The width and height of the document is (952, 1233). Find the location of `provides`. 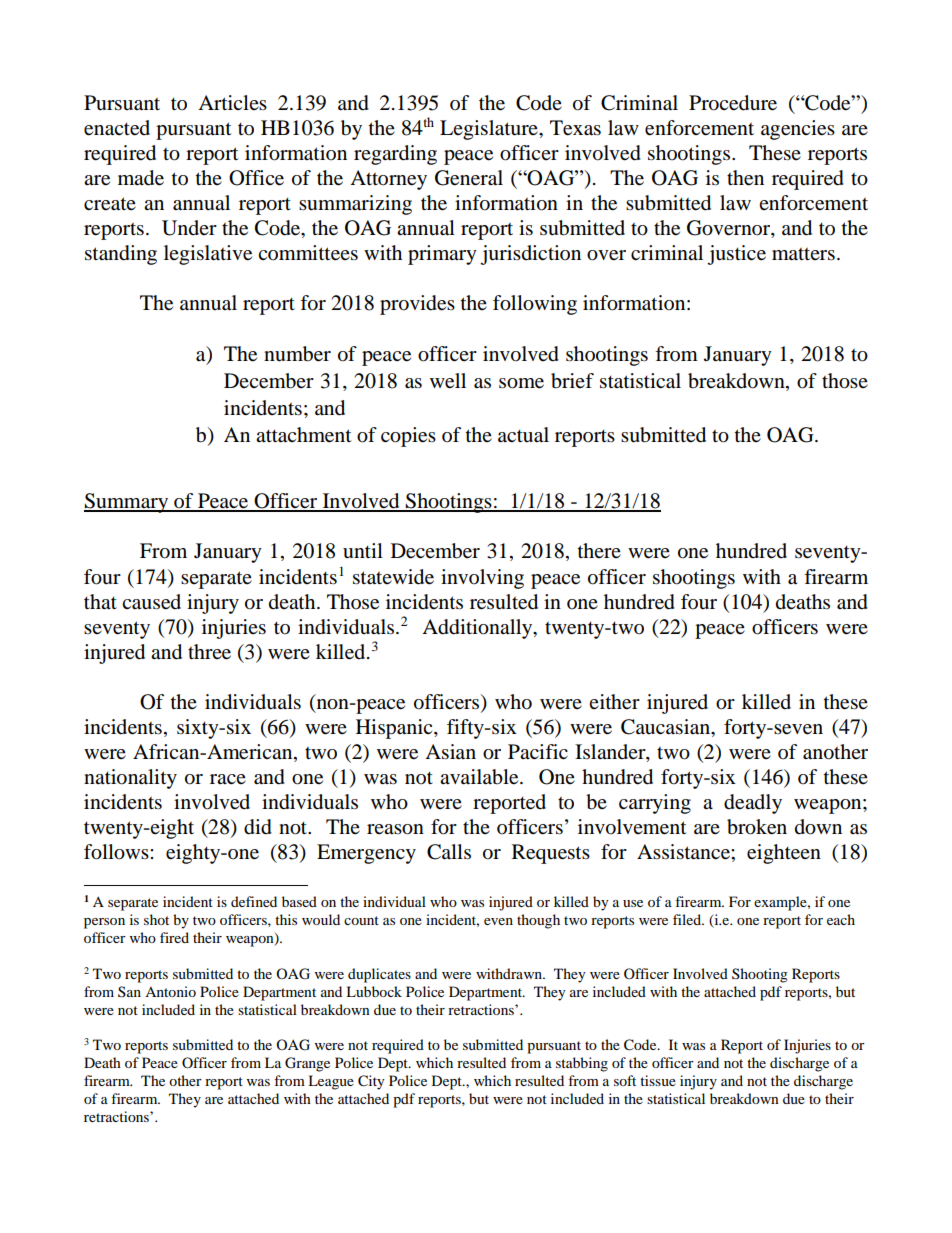

provides is located at coordinates (417, 305).
